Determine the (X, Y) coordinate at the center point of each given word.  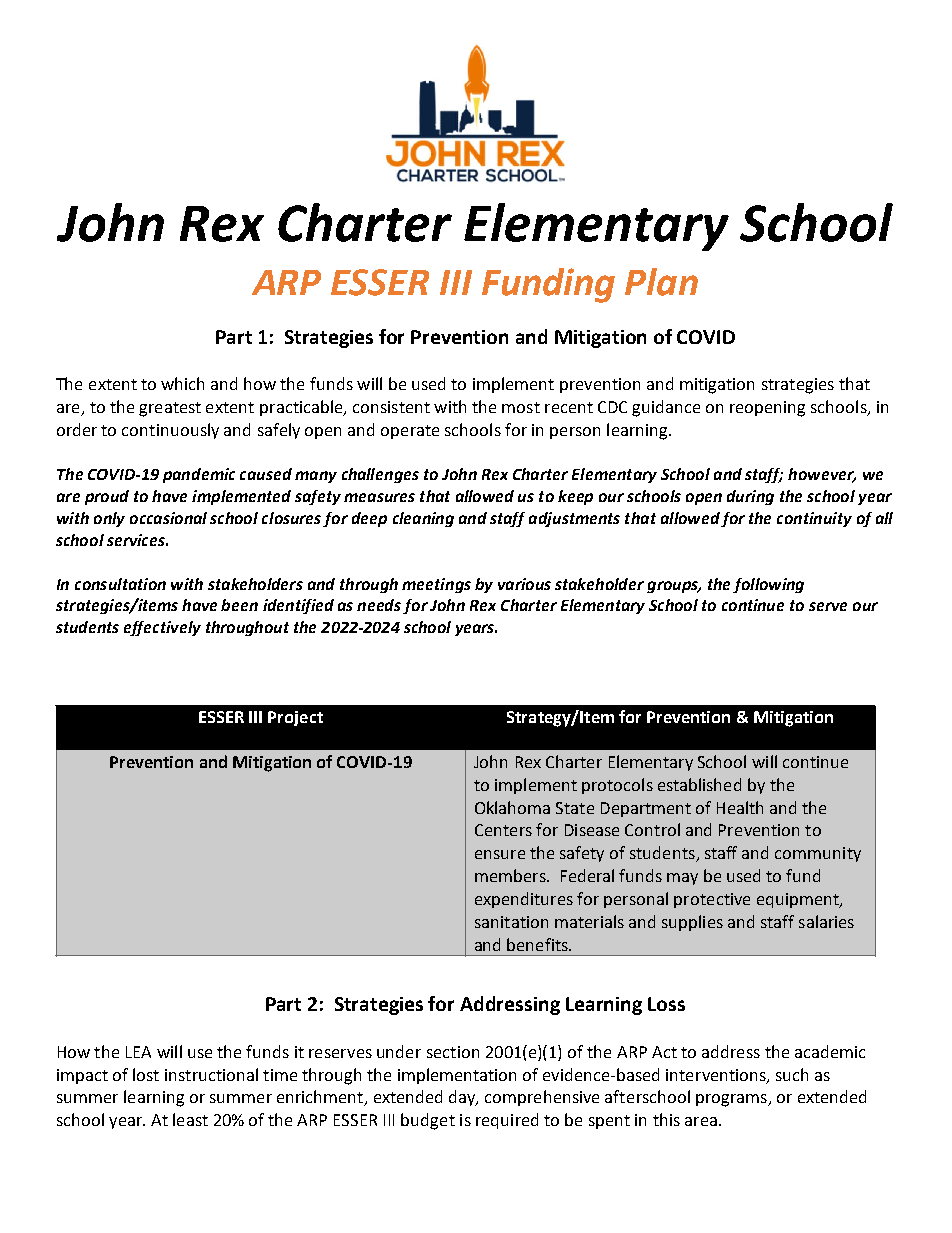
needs (379, 605)
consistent (391, 407)
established (699, 784)
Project (295, 718)
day (463, 1098)
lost (146, 1074)
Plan (661, 282)
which (182, 383)
